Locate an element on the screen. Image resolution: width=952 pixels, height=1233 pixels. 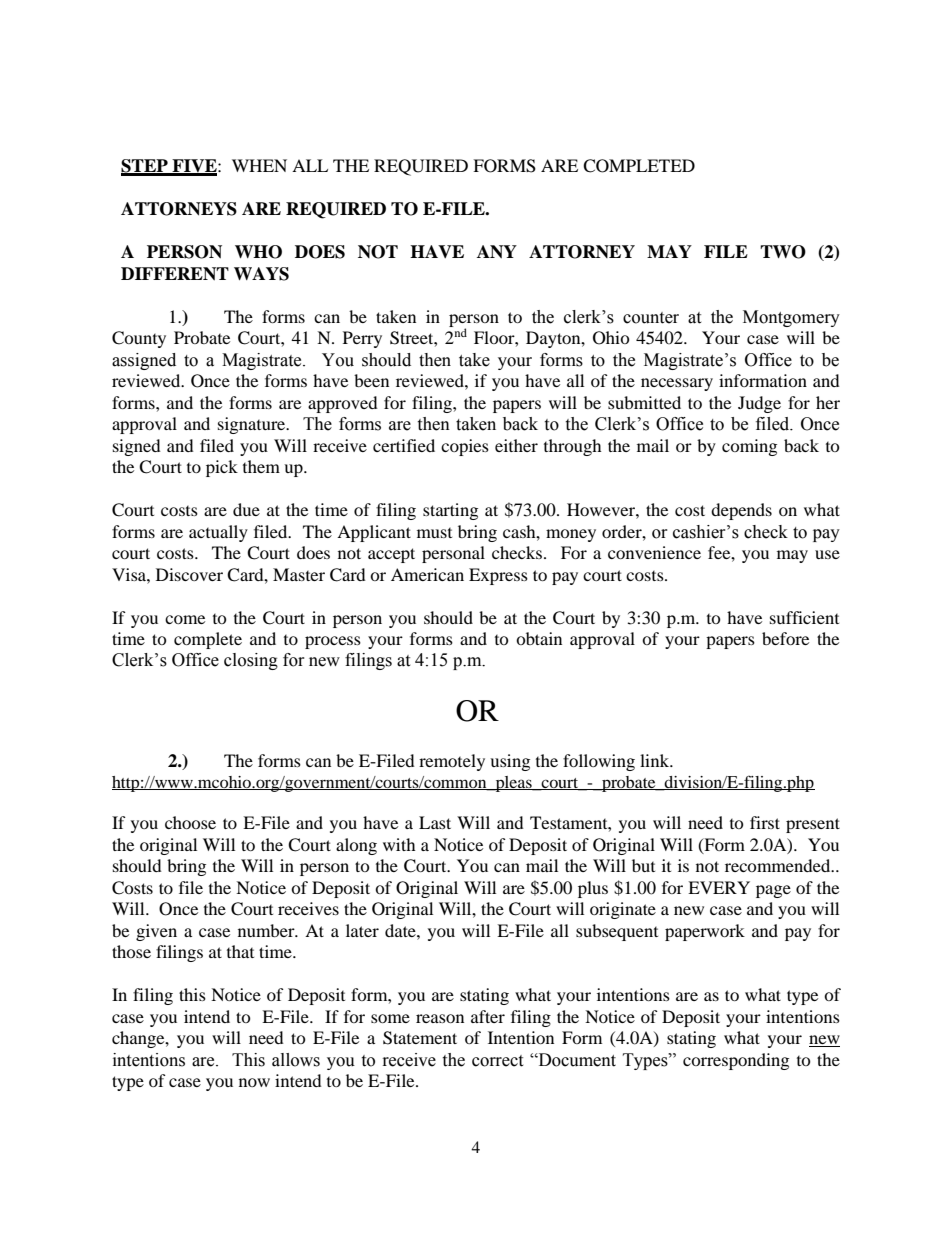
ANY is located at coordinates (497, 252).
